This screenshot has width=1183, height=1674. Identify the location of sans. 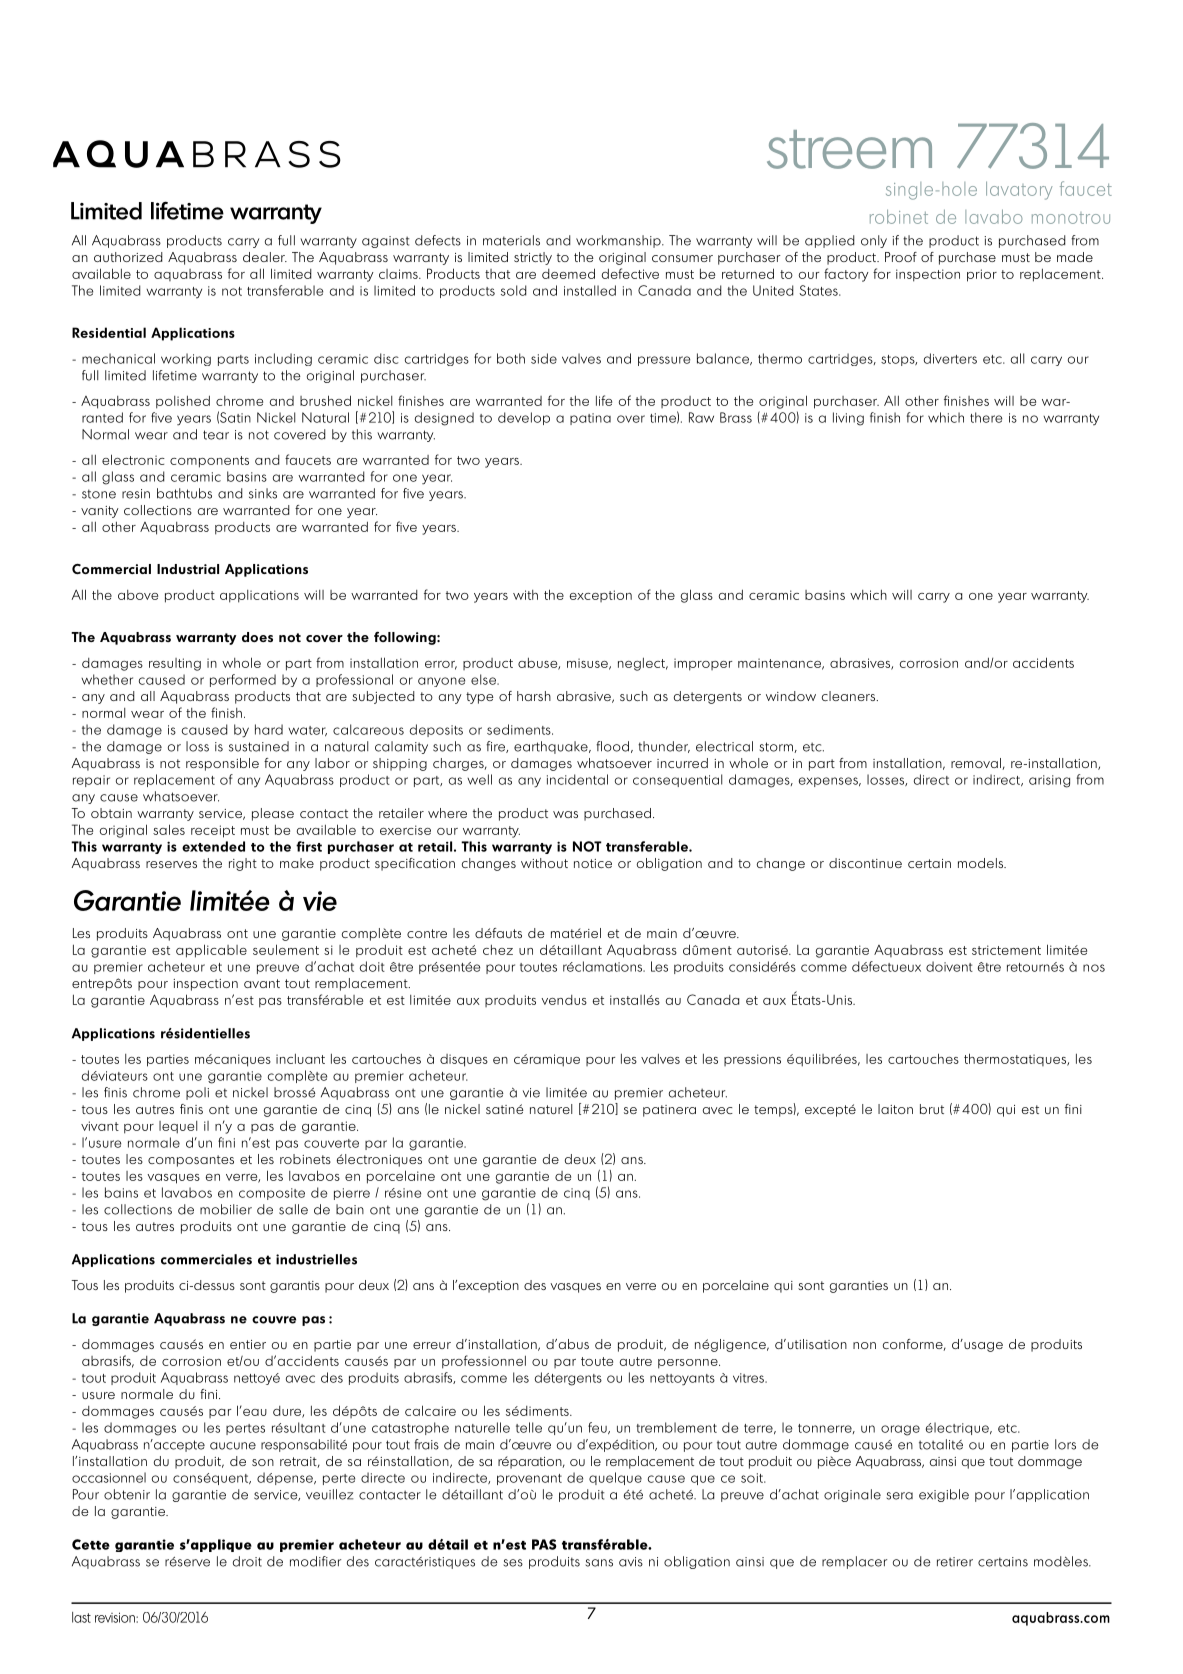
(599, 1563).
